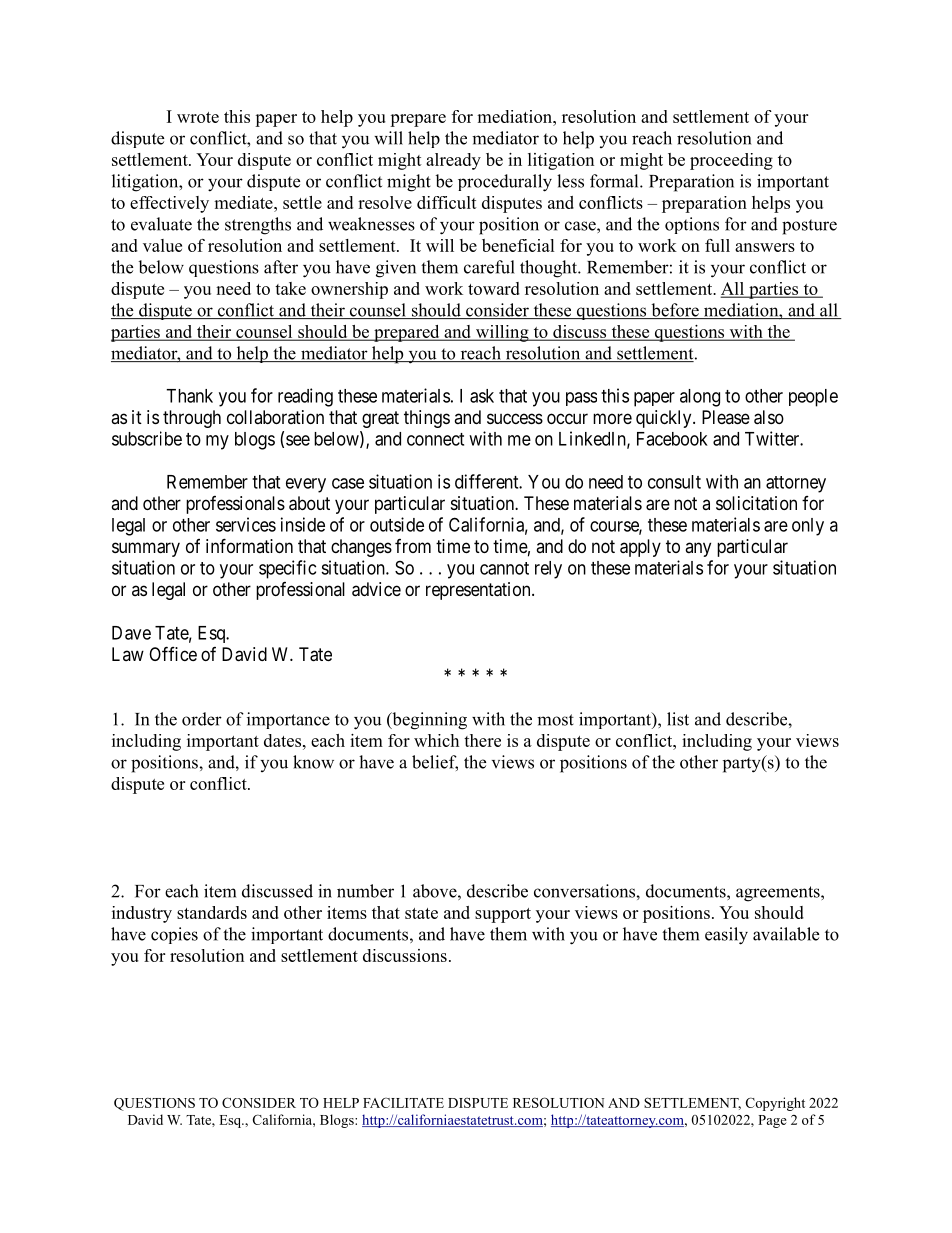 The width and height of the page is (952, 1233). What do you see at coordinates (453, 161) in the page?
I see `already` at bounding box center [453, 161].
